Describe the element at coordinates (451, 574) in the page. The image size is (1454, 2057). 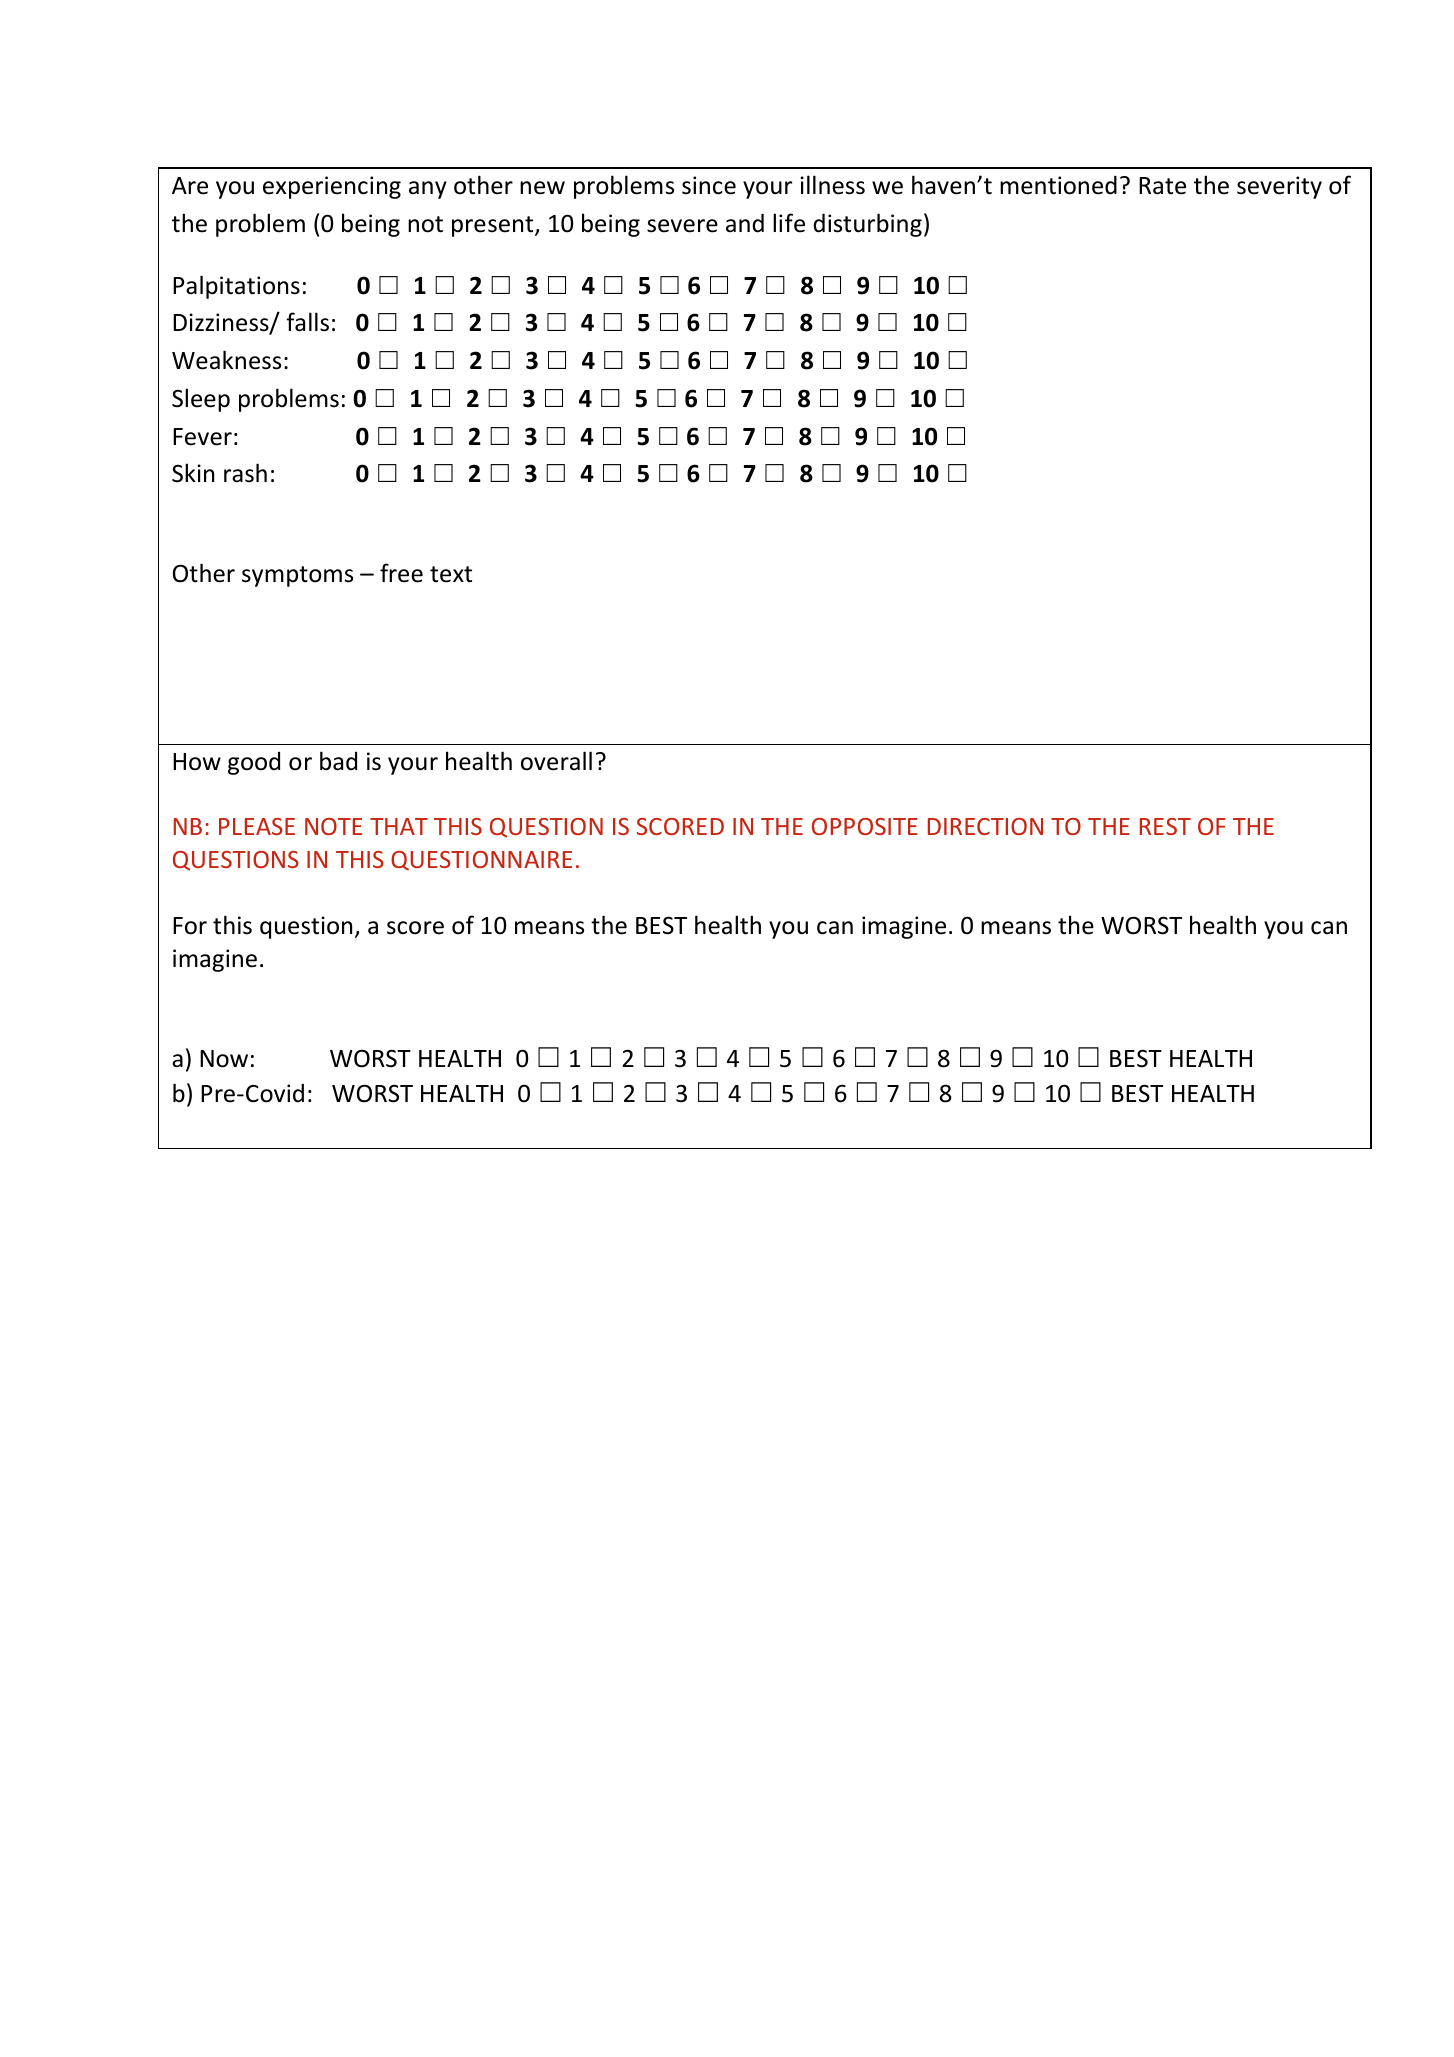
I see `text` at that location.
